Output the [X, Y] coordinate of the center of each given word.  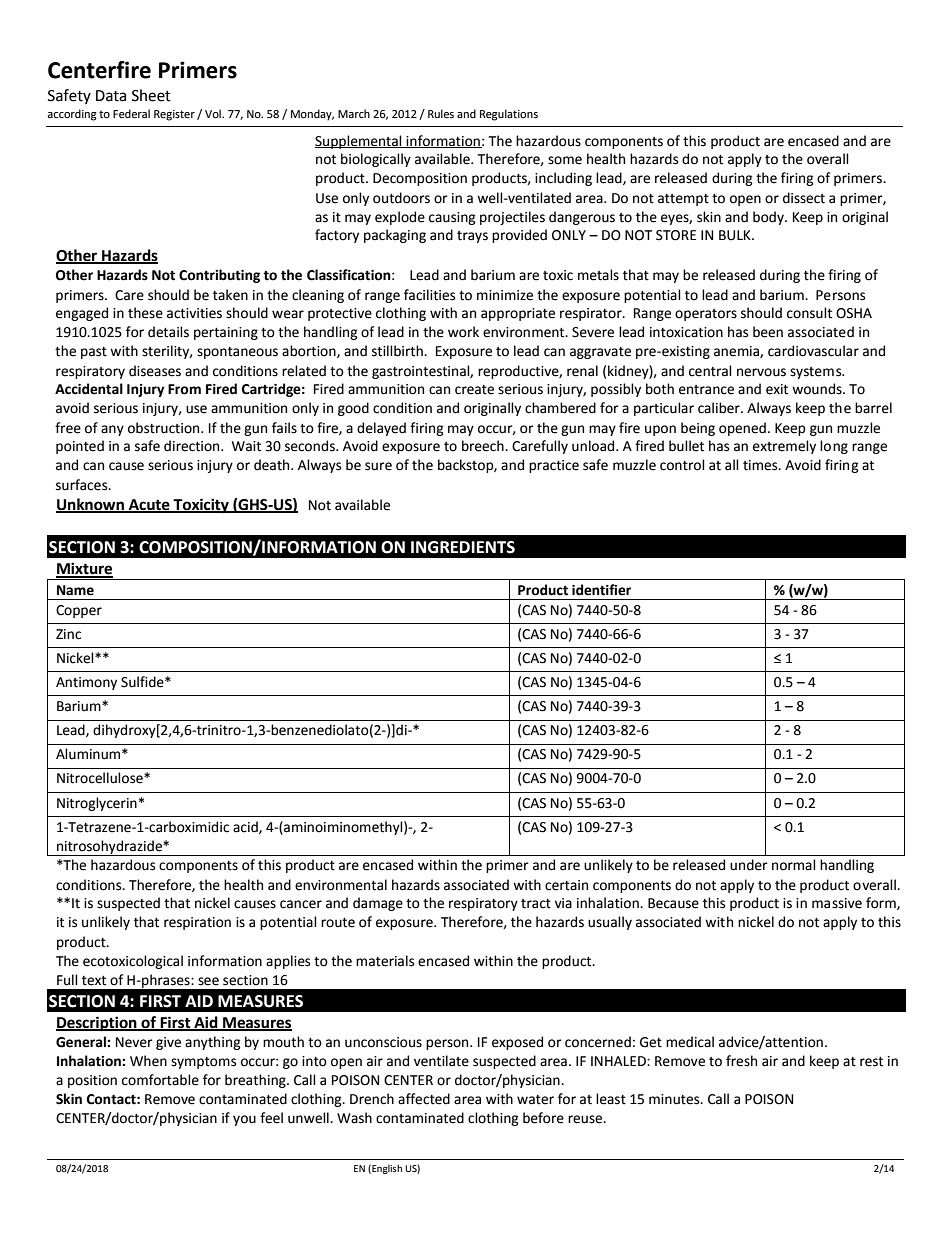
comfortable [160, 1080]
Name [75, 590]
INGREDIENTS [463, 547]
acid [246, 827]
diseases [155, 371]
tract [536, 904]
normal [794, 865]
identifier [601, 590]
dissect [804, 198]
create [474, 390]
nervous [761, 372]
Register [174, 115]
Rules [441, 114]
